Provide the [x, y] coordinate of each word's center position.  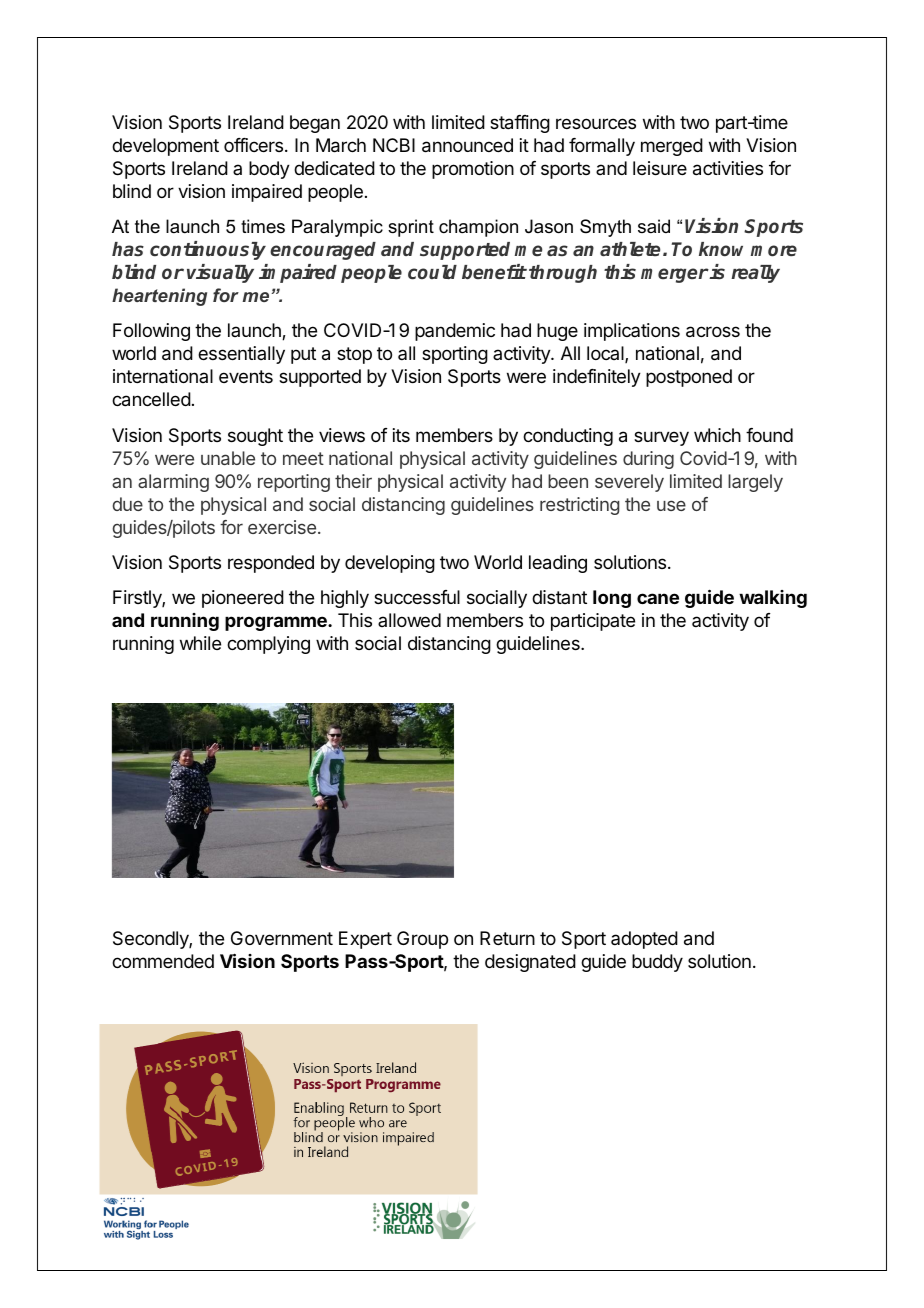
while [200, 643]
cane [658, 598]
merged [672, 147]
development [165, 147]
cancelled [151, 399]
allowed [409, 620]
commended [163, 961]
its [401, 435]
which [717, 435]
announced [467, 145]
